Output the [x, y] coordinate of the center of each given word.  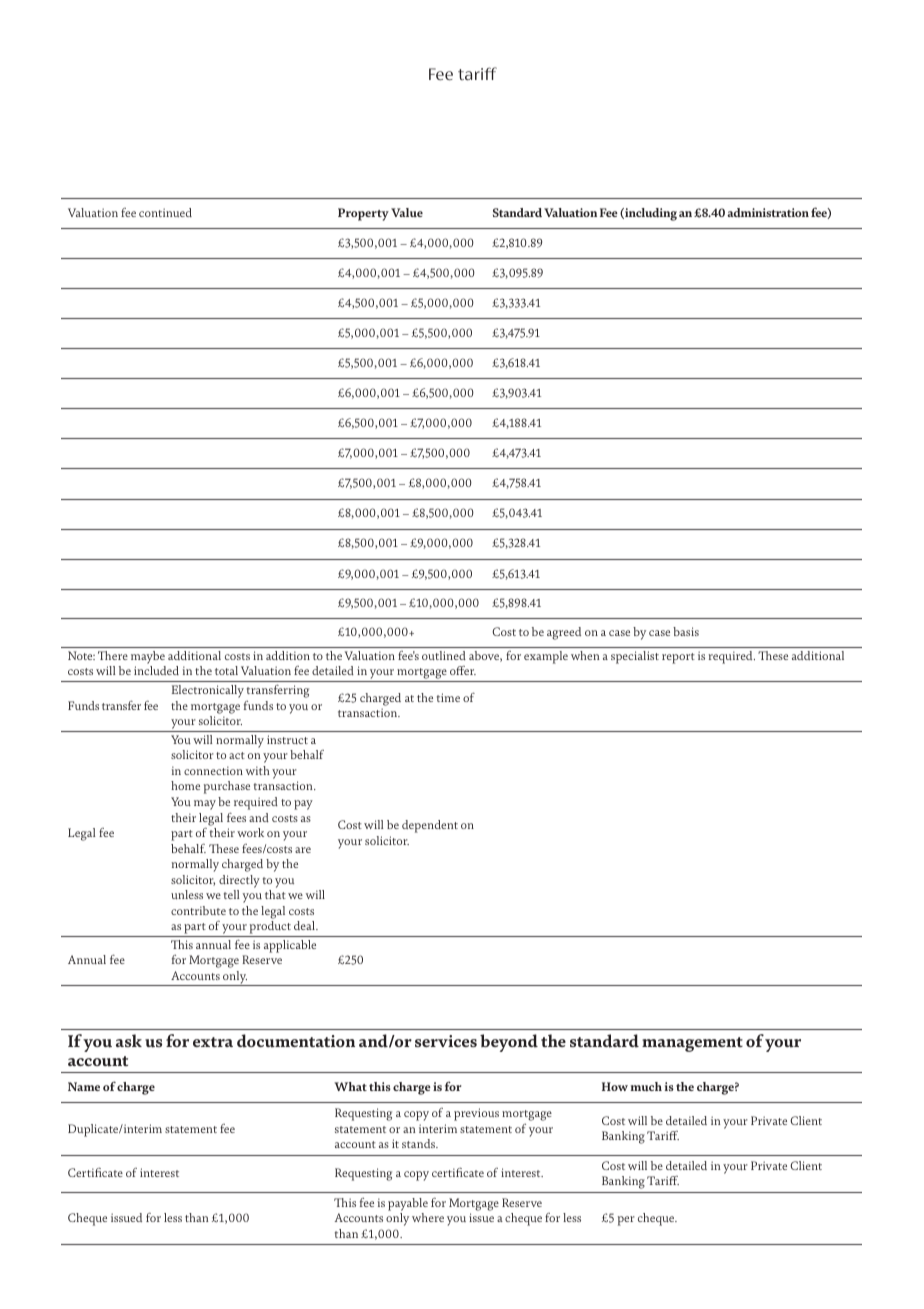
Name [84, 1086]
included [156, 670]
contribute [198, 910]
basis [686, 631]
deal [305, 925]
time [448, 697]
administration [768, 212]
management [692, 1044]
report [678, 658]
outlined [444, 655]
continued [165, 212]
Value [407, 212]
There [113, 655]
